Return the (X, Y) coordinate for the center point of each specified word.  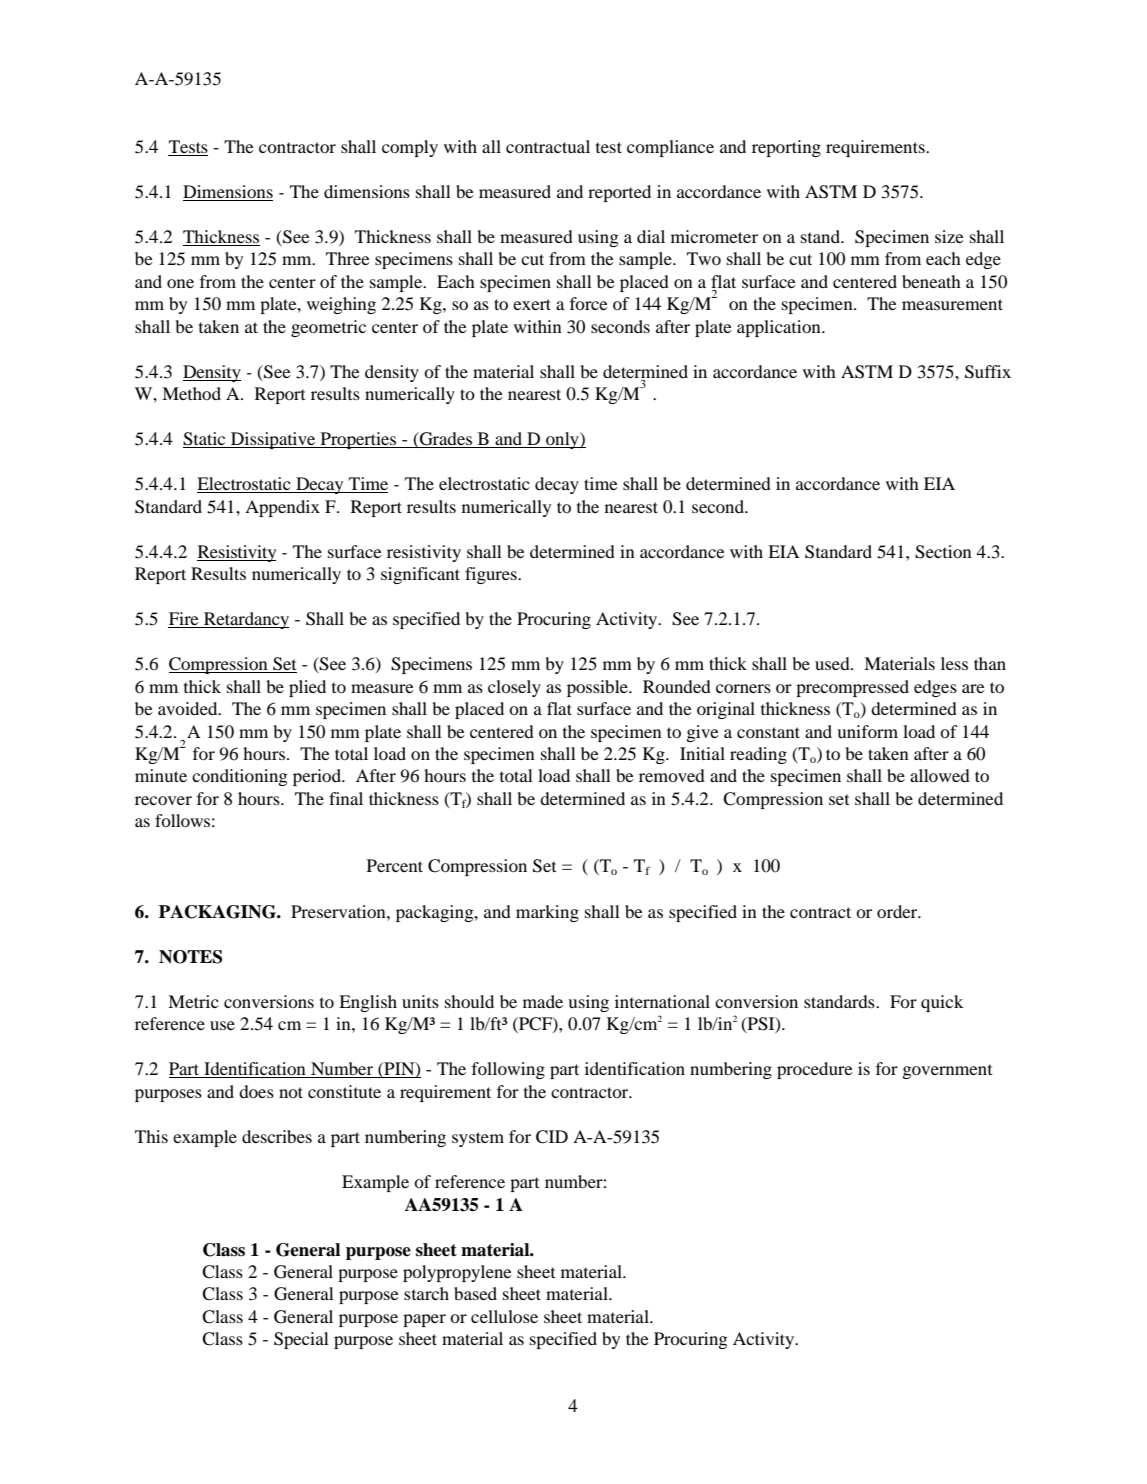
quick (942, 1003)
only (562, 440)
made (543, 1001)
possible (598, 688)
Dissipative (273, 440)
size (949, 236)
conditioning (240, 777)
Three (348, 258)
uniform (867, 731)
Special (301, 1340)
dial (651, 236)
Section (943, 552)
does (256, 1091)
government (947, 1071)
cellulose (504, 1316)
